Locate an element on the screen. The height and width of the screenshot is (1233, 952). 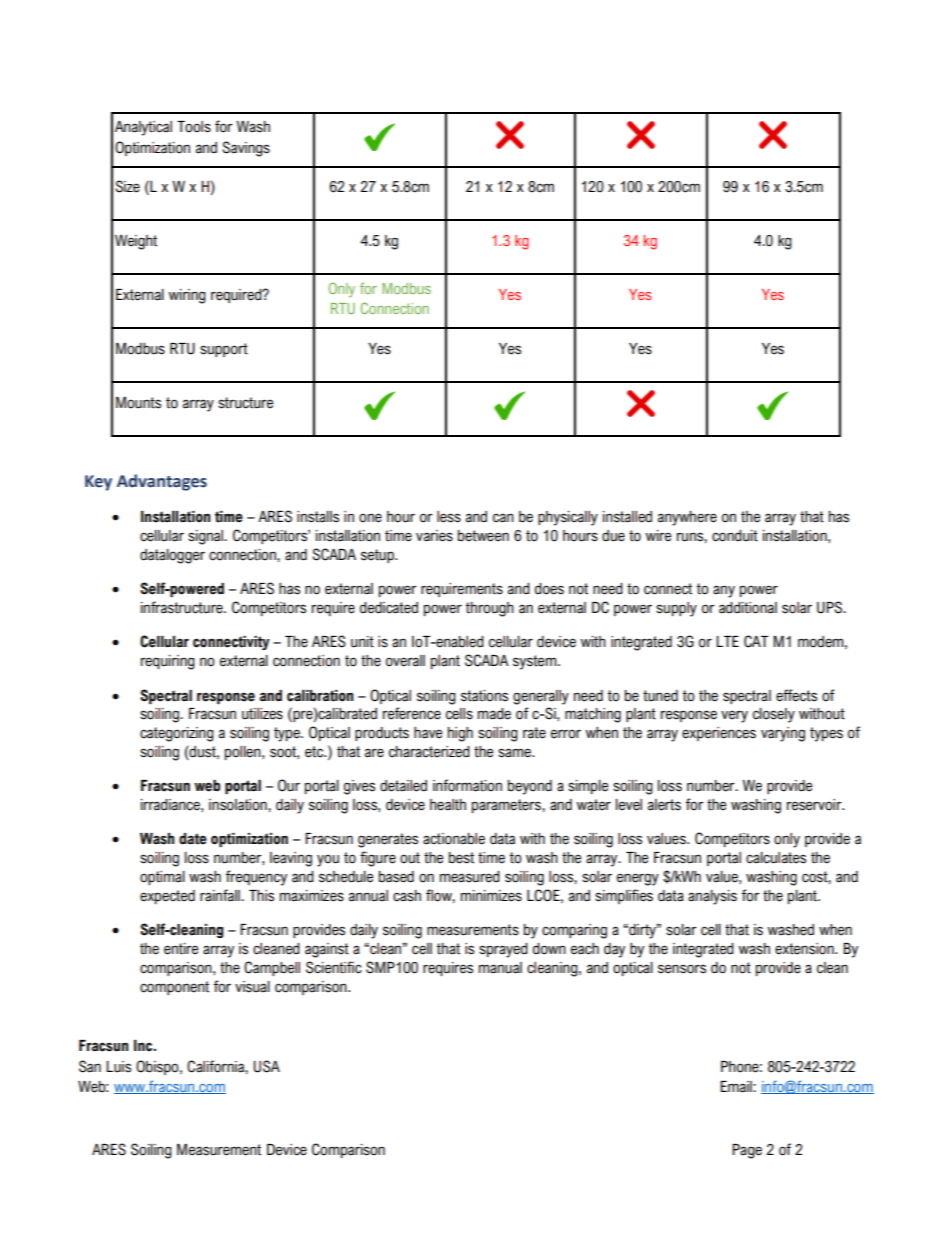
Savings is located at coordinates (246, 149).
